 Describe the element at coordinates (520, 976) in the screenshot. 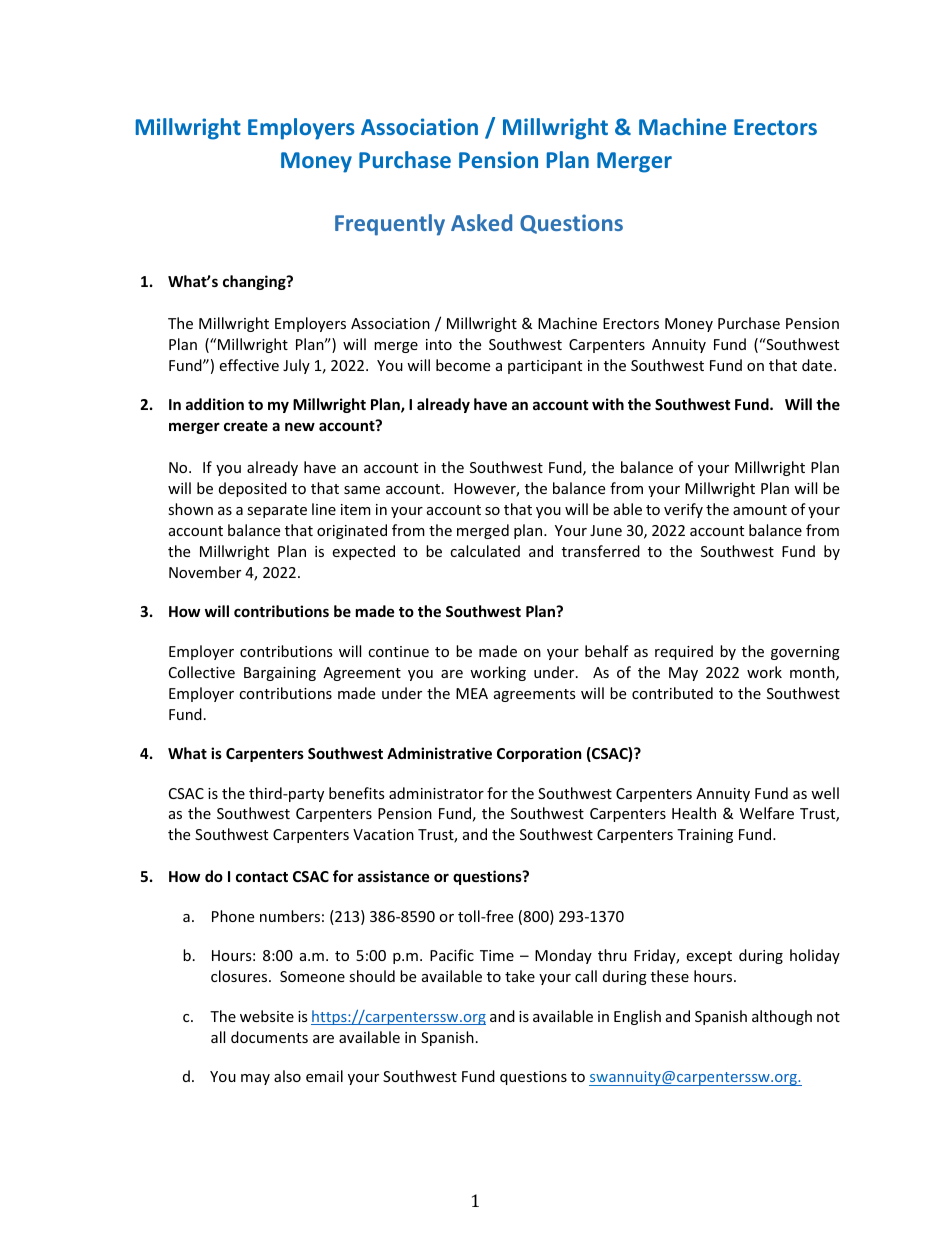

I see `take` at that location.
